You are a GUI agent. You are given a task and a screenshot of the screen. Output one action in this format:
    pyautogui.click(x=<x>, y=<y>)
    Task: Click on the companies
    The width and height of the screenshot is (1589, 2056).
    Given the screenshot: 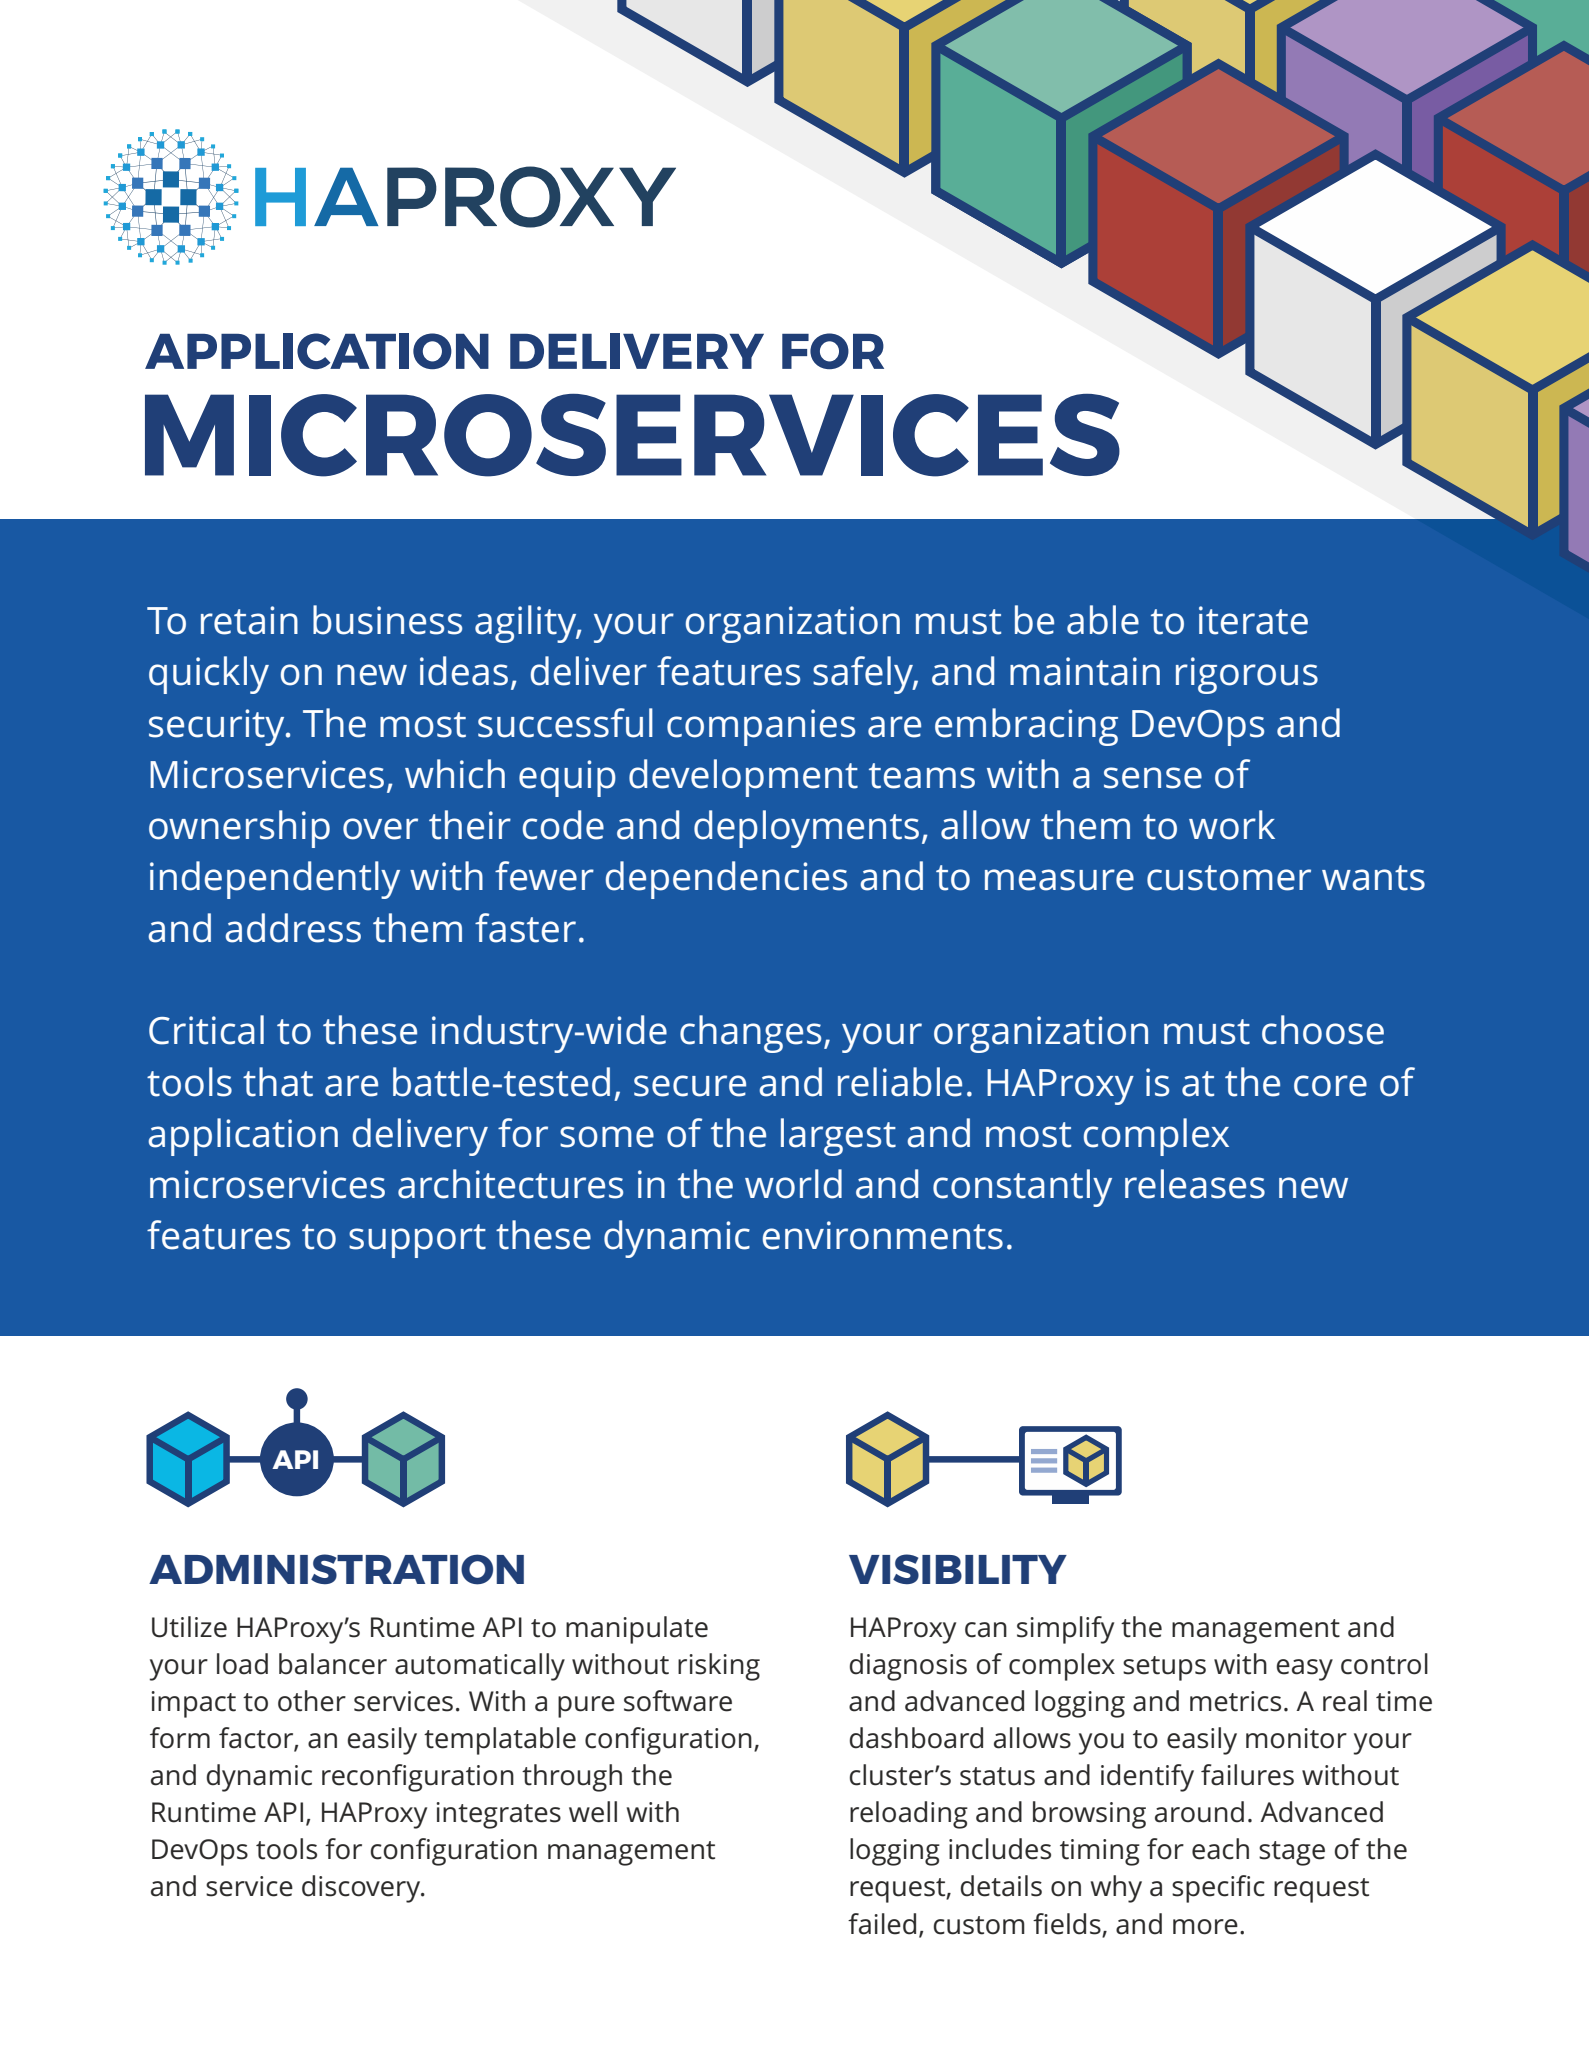 What is the action you would take?
    pyautogui.click(x=761, y=727)
